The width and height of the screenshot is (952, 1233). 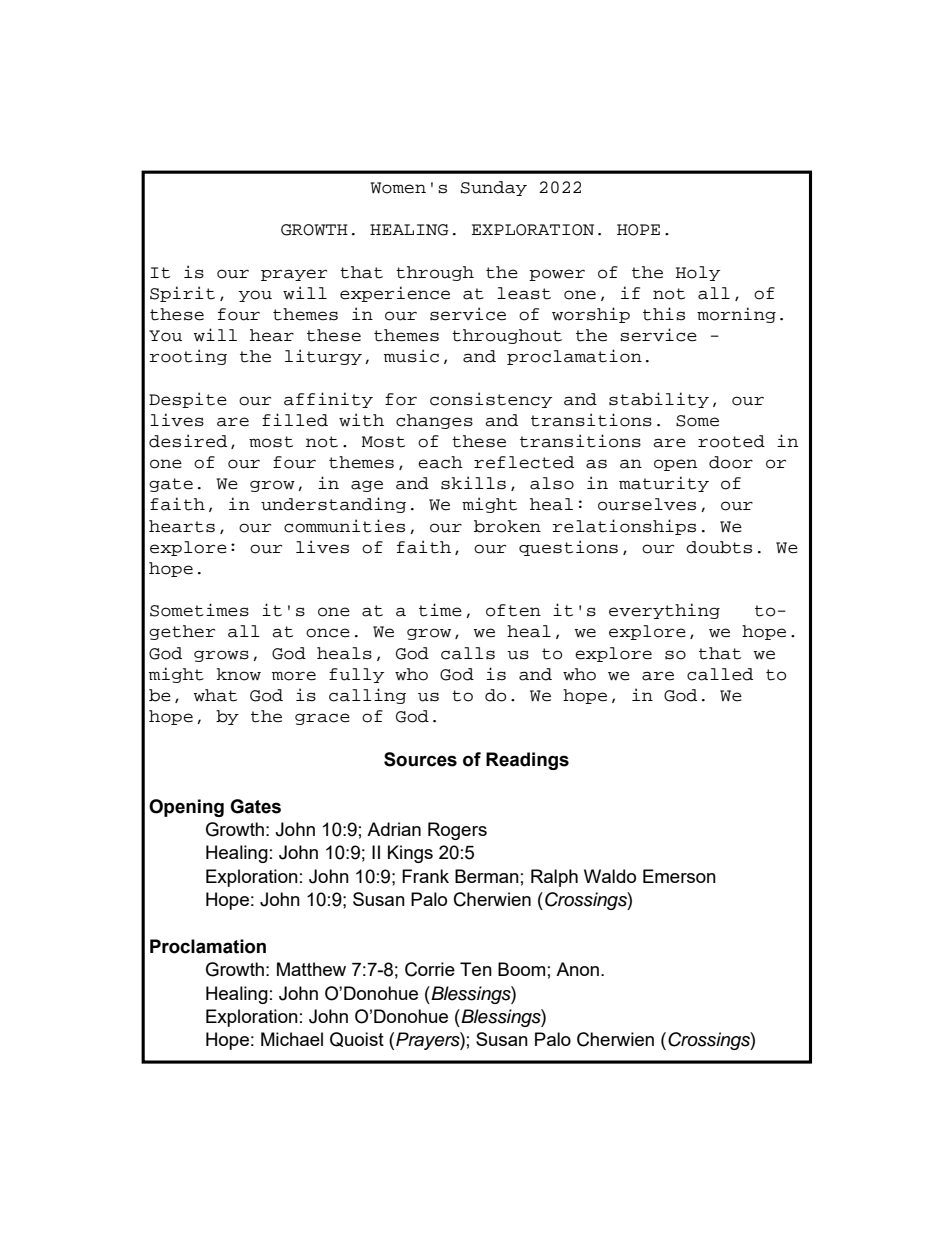 What do you see at coordinates (697, 273) in the screenshot?
I see `Holy` at bounding box center [697, 273].
